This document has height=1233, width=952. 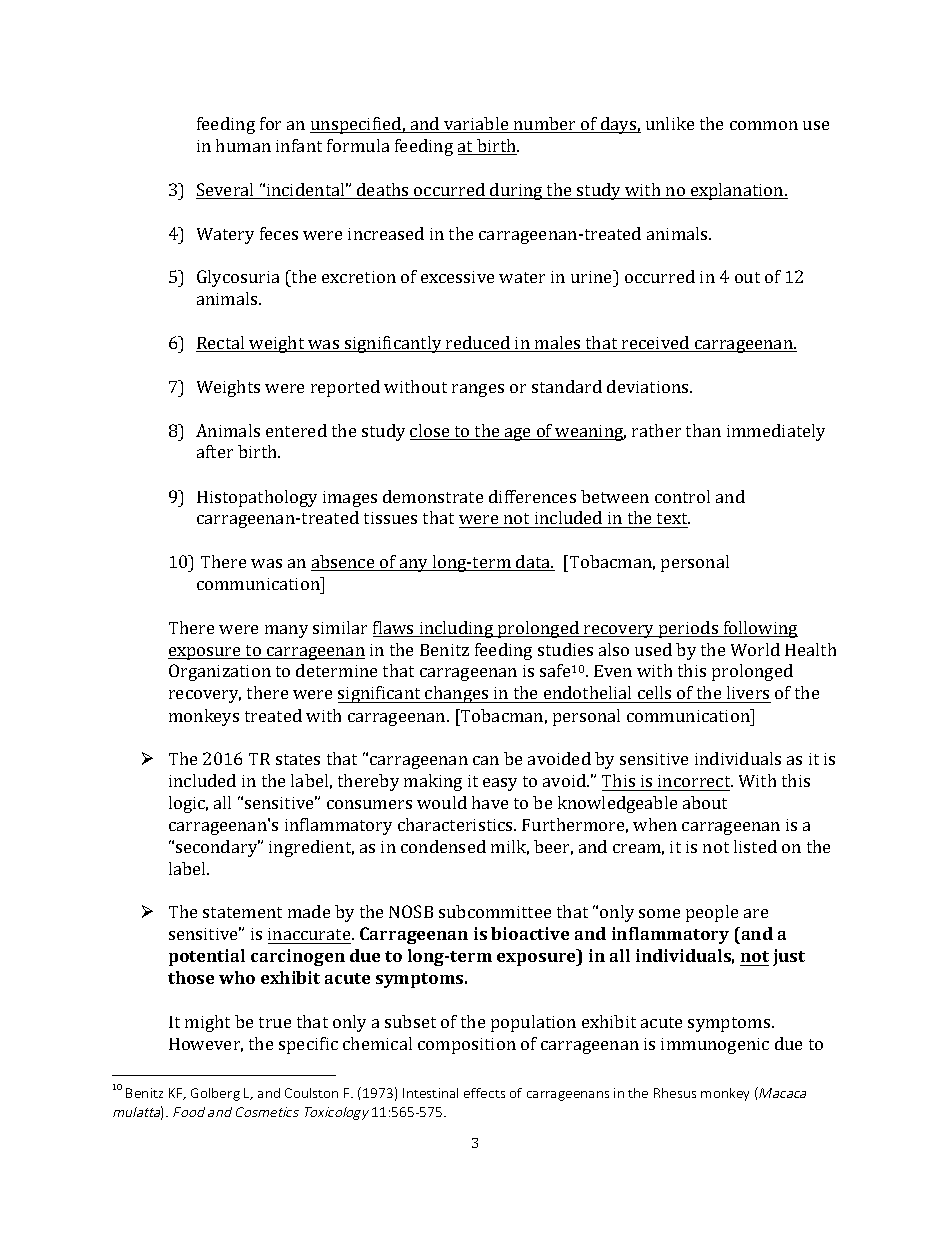 What do you see at coordinates (764, 125) in the document?
I see `common` at bounding box center [764, 125].
